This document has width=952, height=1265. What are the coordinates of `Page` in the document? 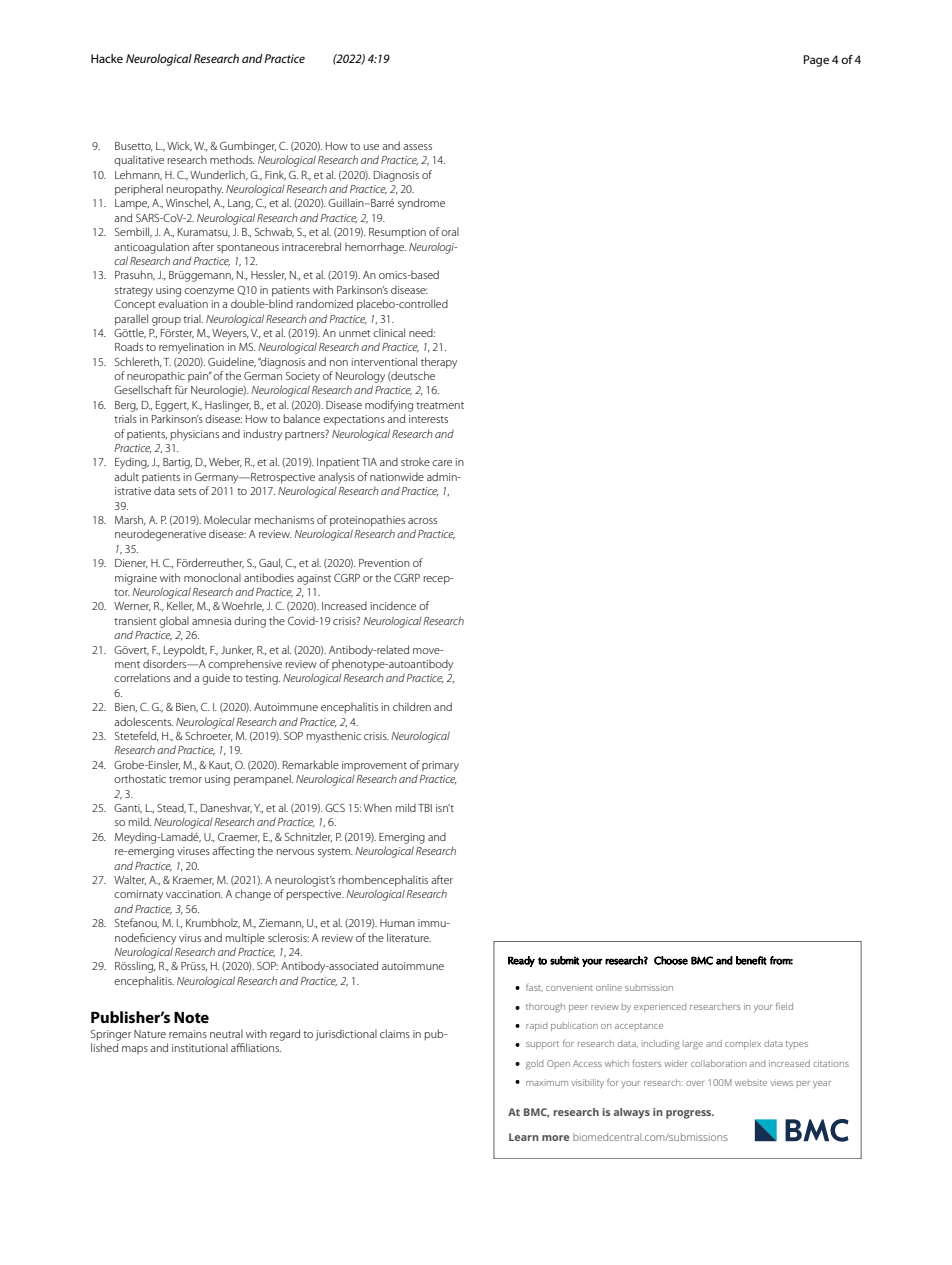 It's located at (816, 61).
